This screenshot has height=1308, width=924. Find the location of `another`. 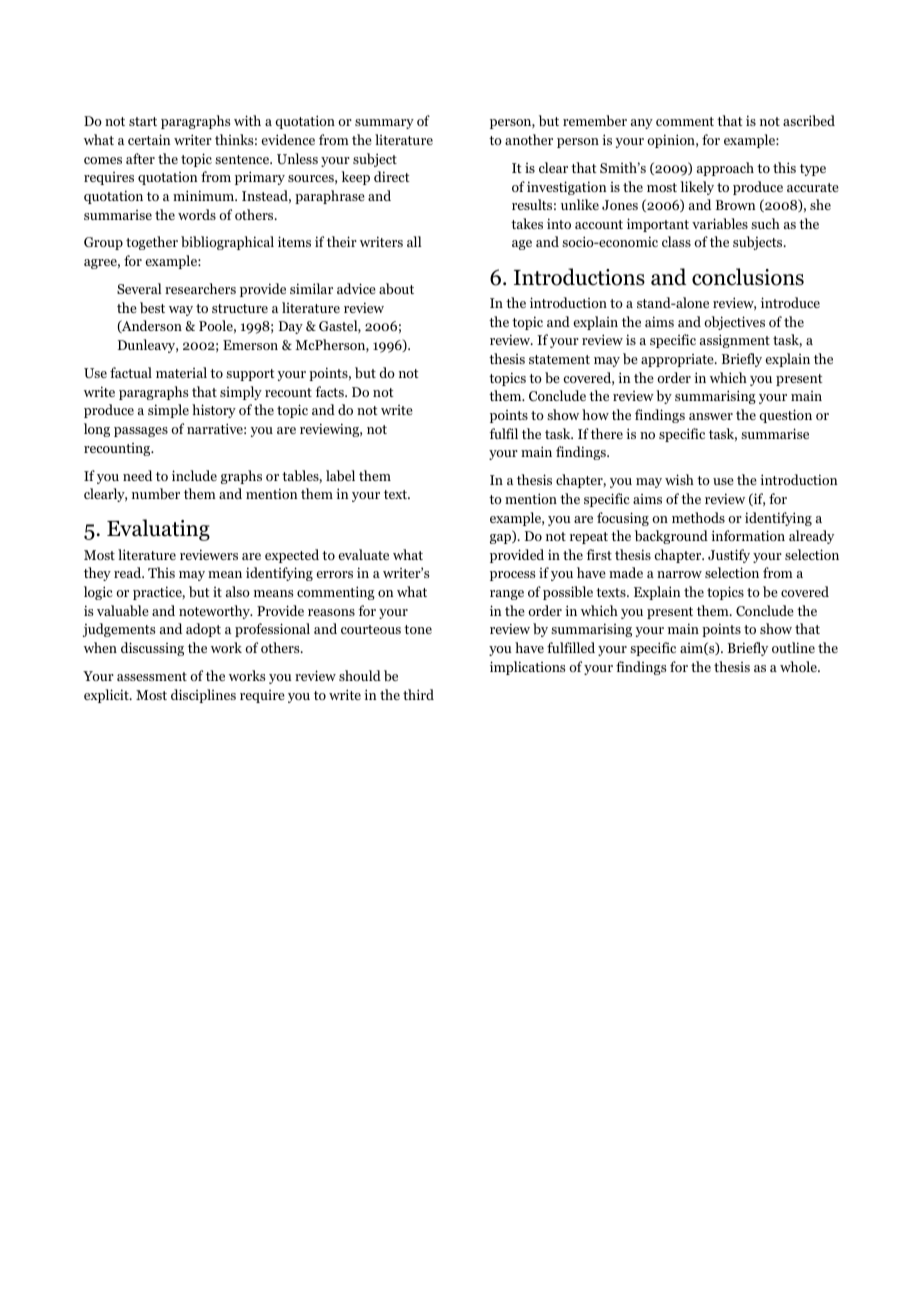

another is located at coordinates (529, 139).
